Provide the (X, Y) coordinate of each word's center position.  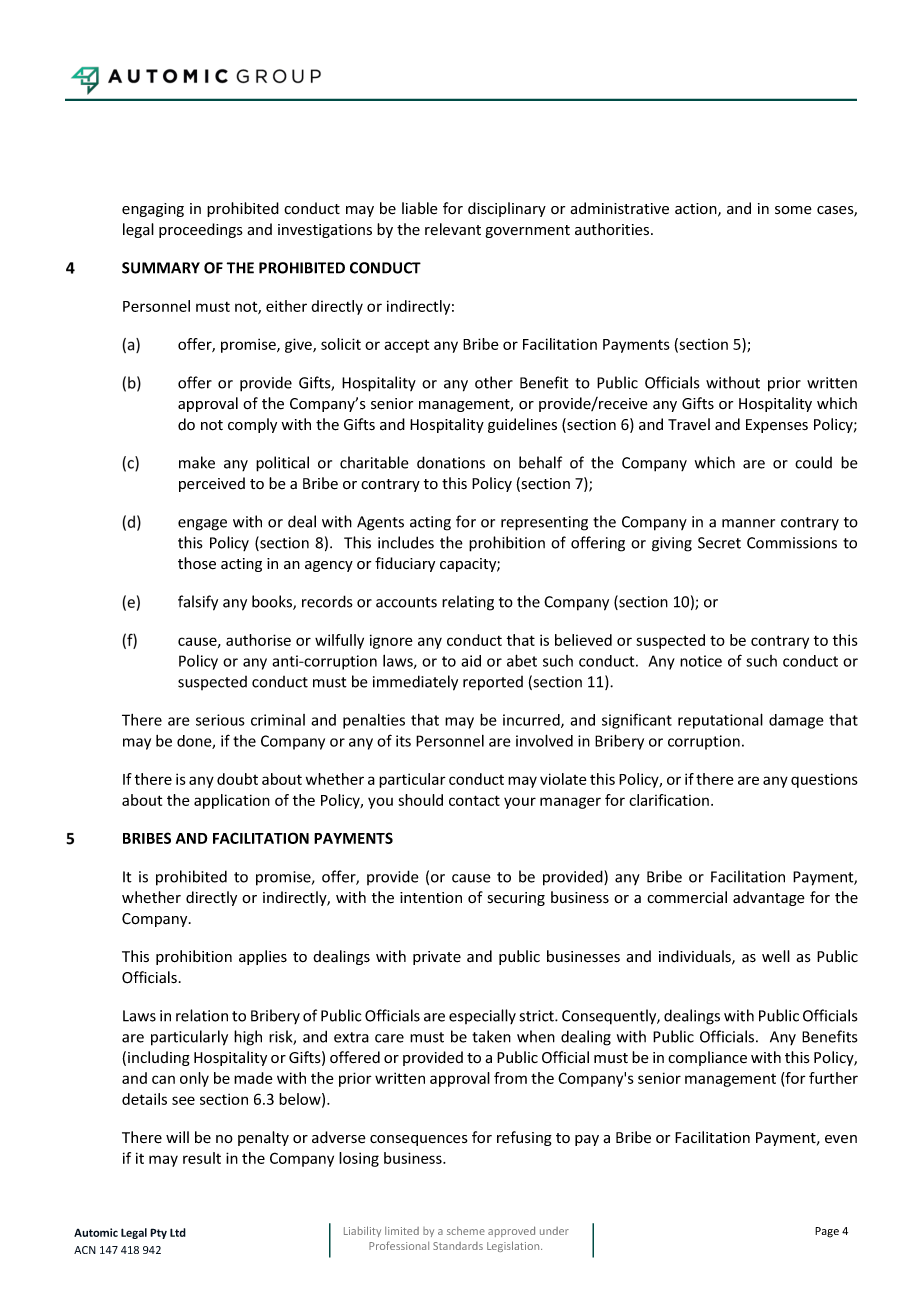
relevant (453, 229)
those (197, 563)
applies (263, 957)
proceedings (201, 230)
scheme (466, 1231)
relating (468, 603)
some (793, 210)
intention (431, 898)
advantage (769, 898)
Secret (719, 543)
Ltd (178, 1232)
